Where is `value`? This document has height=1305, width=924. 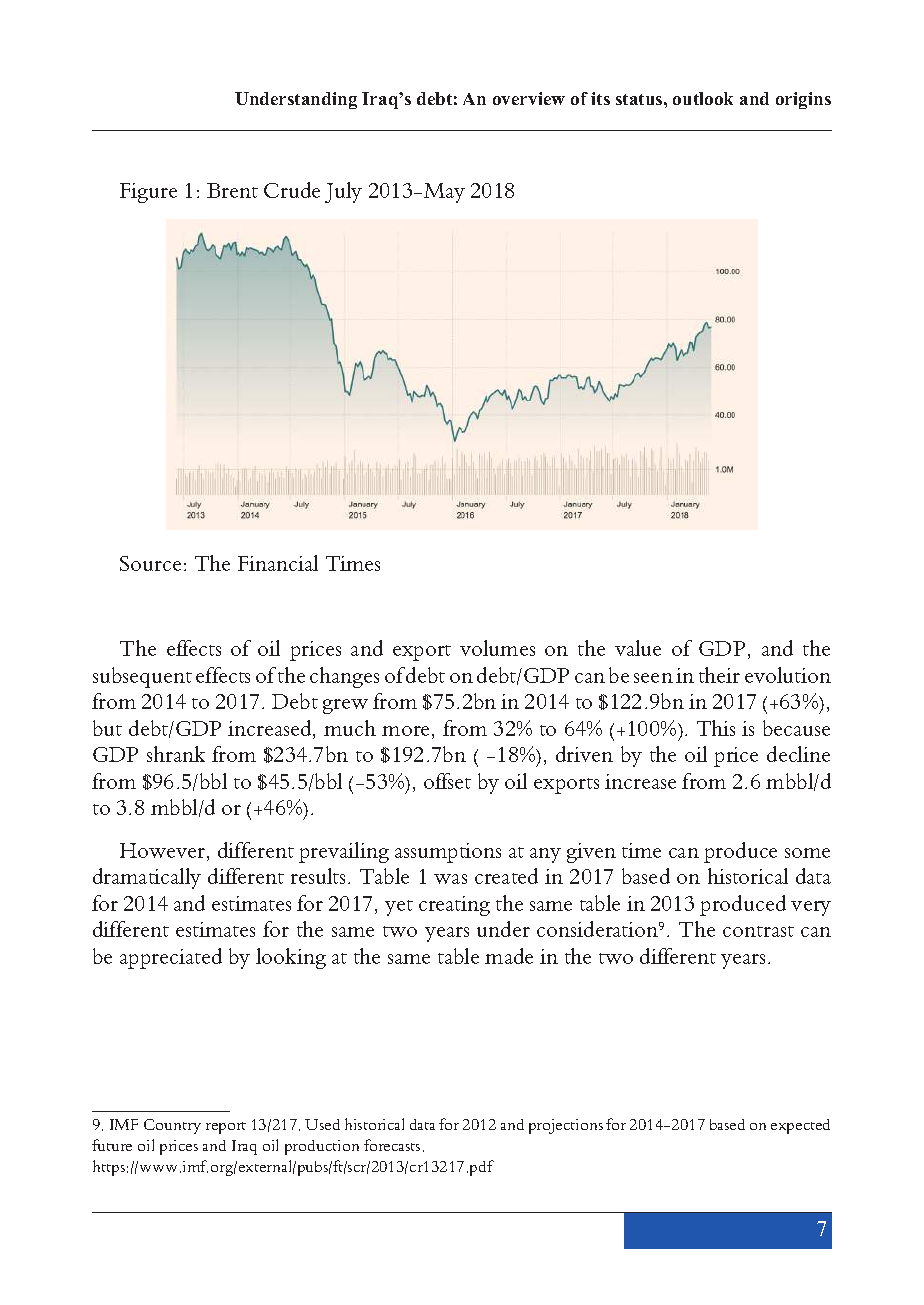
value is located at coordinates (638, 648).
